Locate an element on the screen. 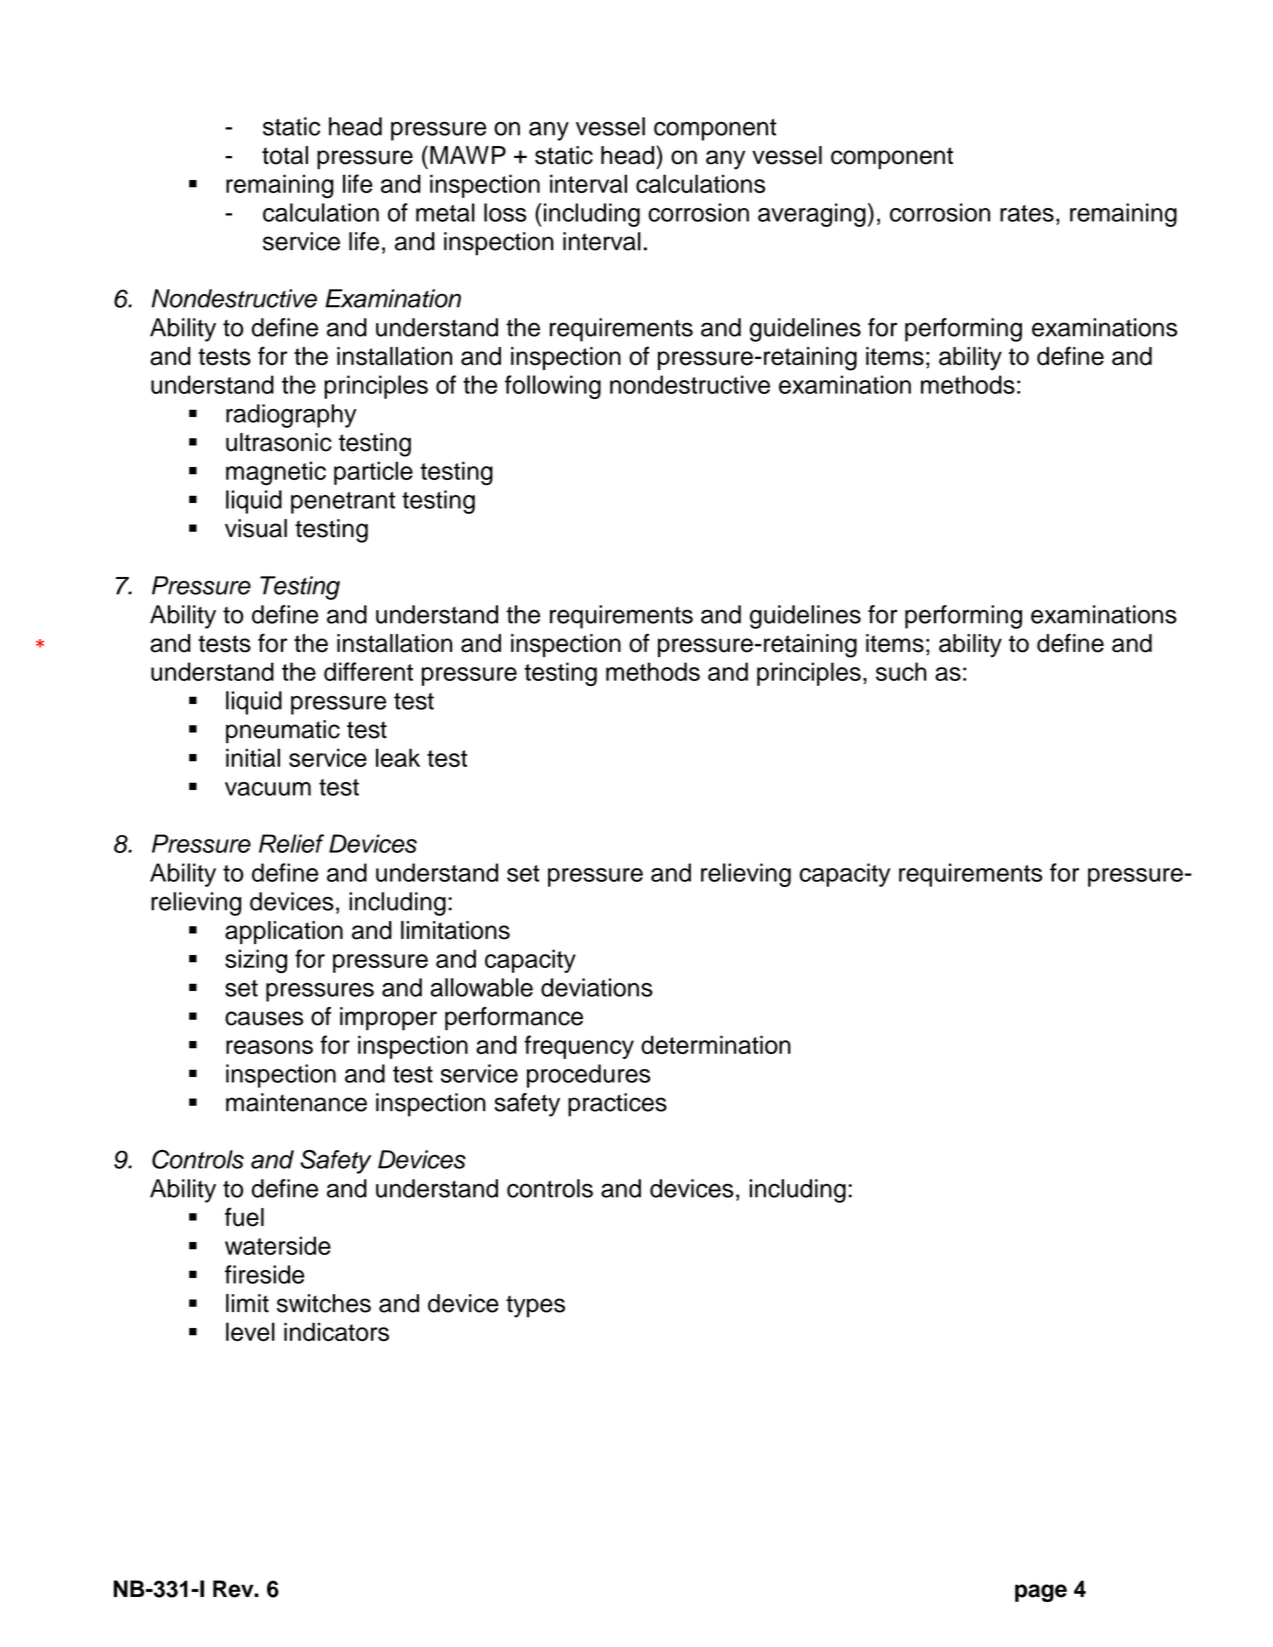  determination is located at coordinates (716, 1044).
